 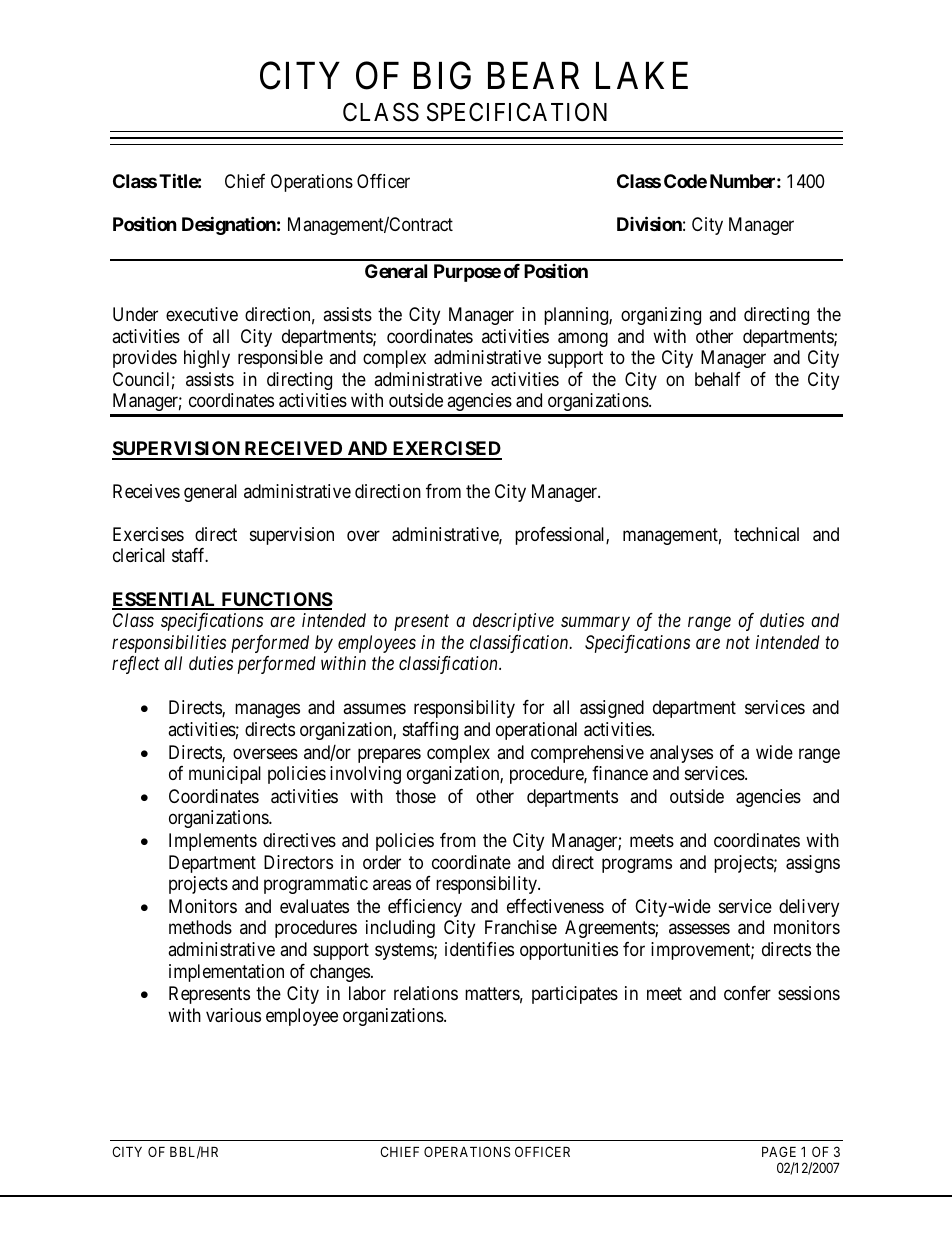 I want to click on BIG, so click(x=442, y=76).
